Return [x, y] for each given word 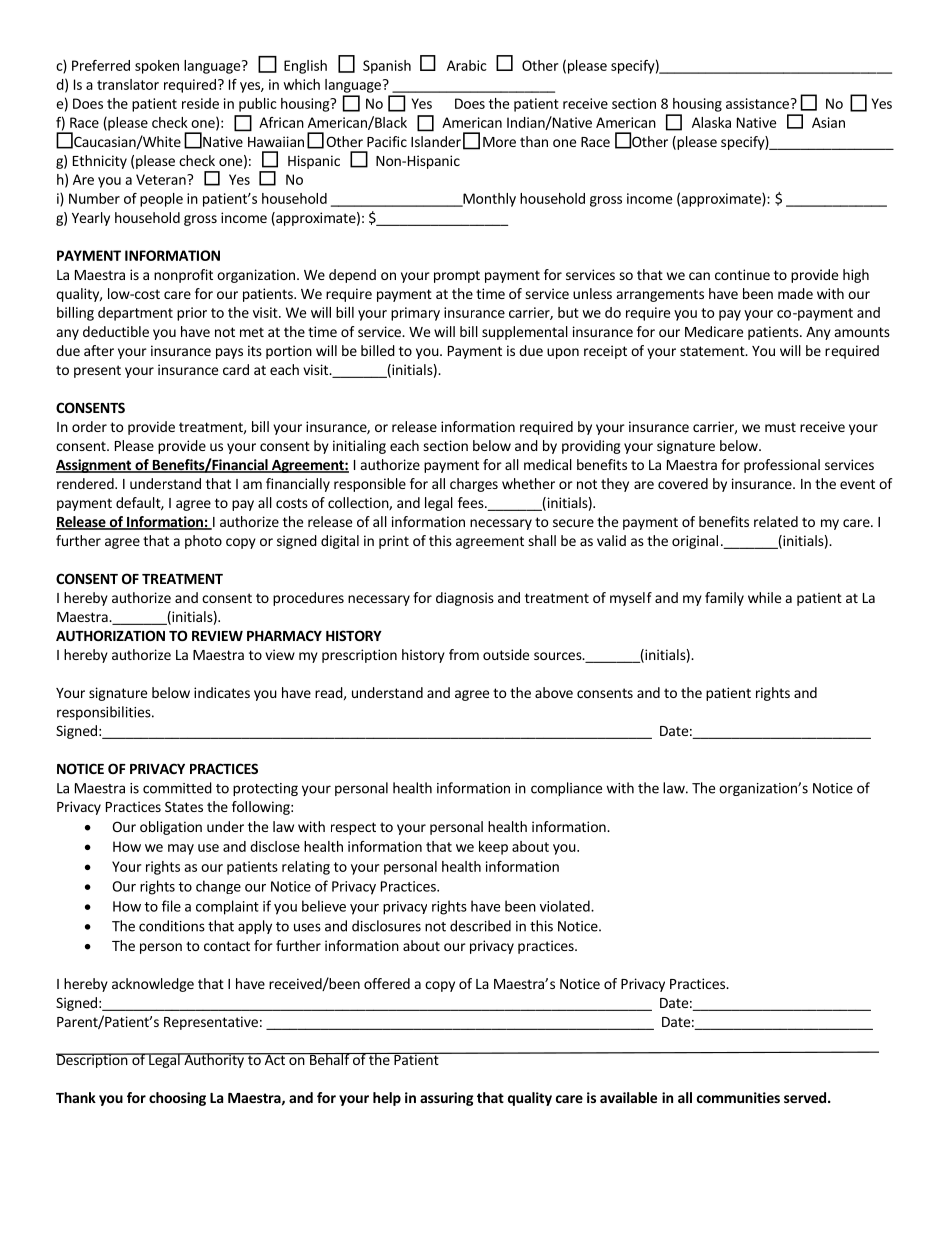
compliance [566, 789]
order [89, 426]
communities [738, 1097]
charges [474, 485]
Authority [214, 1060]
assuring [447, 1099]
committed [177, 788]
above [554, 692]
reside [200, 103]
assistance [757, 103]
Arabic [467, 65]
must [780, 427]
